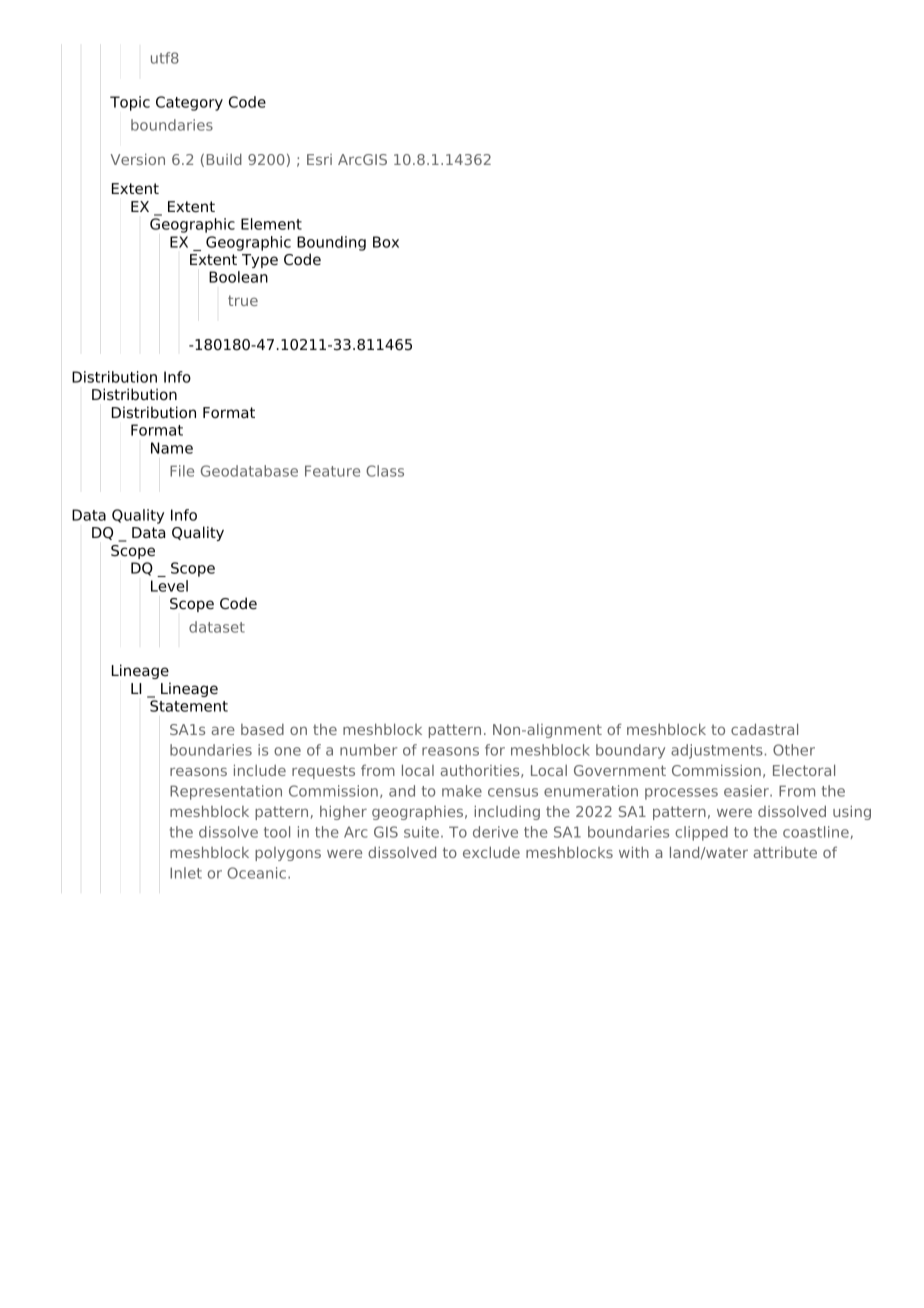  I want to click on Inlet, so click(186, 873).
